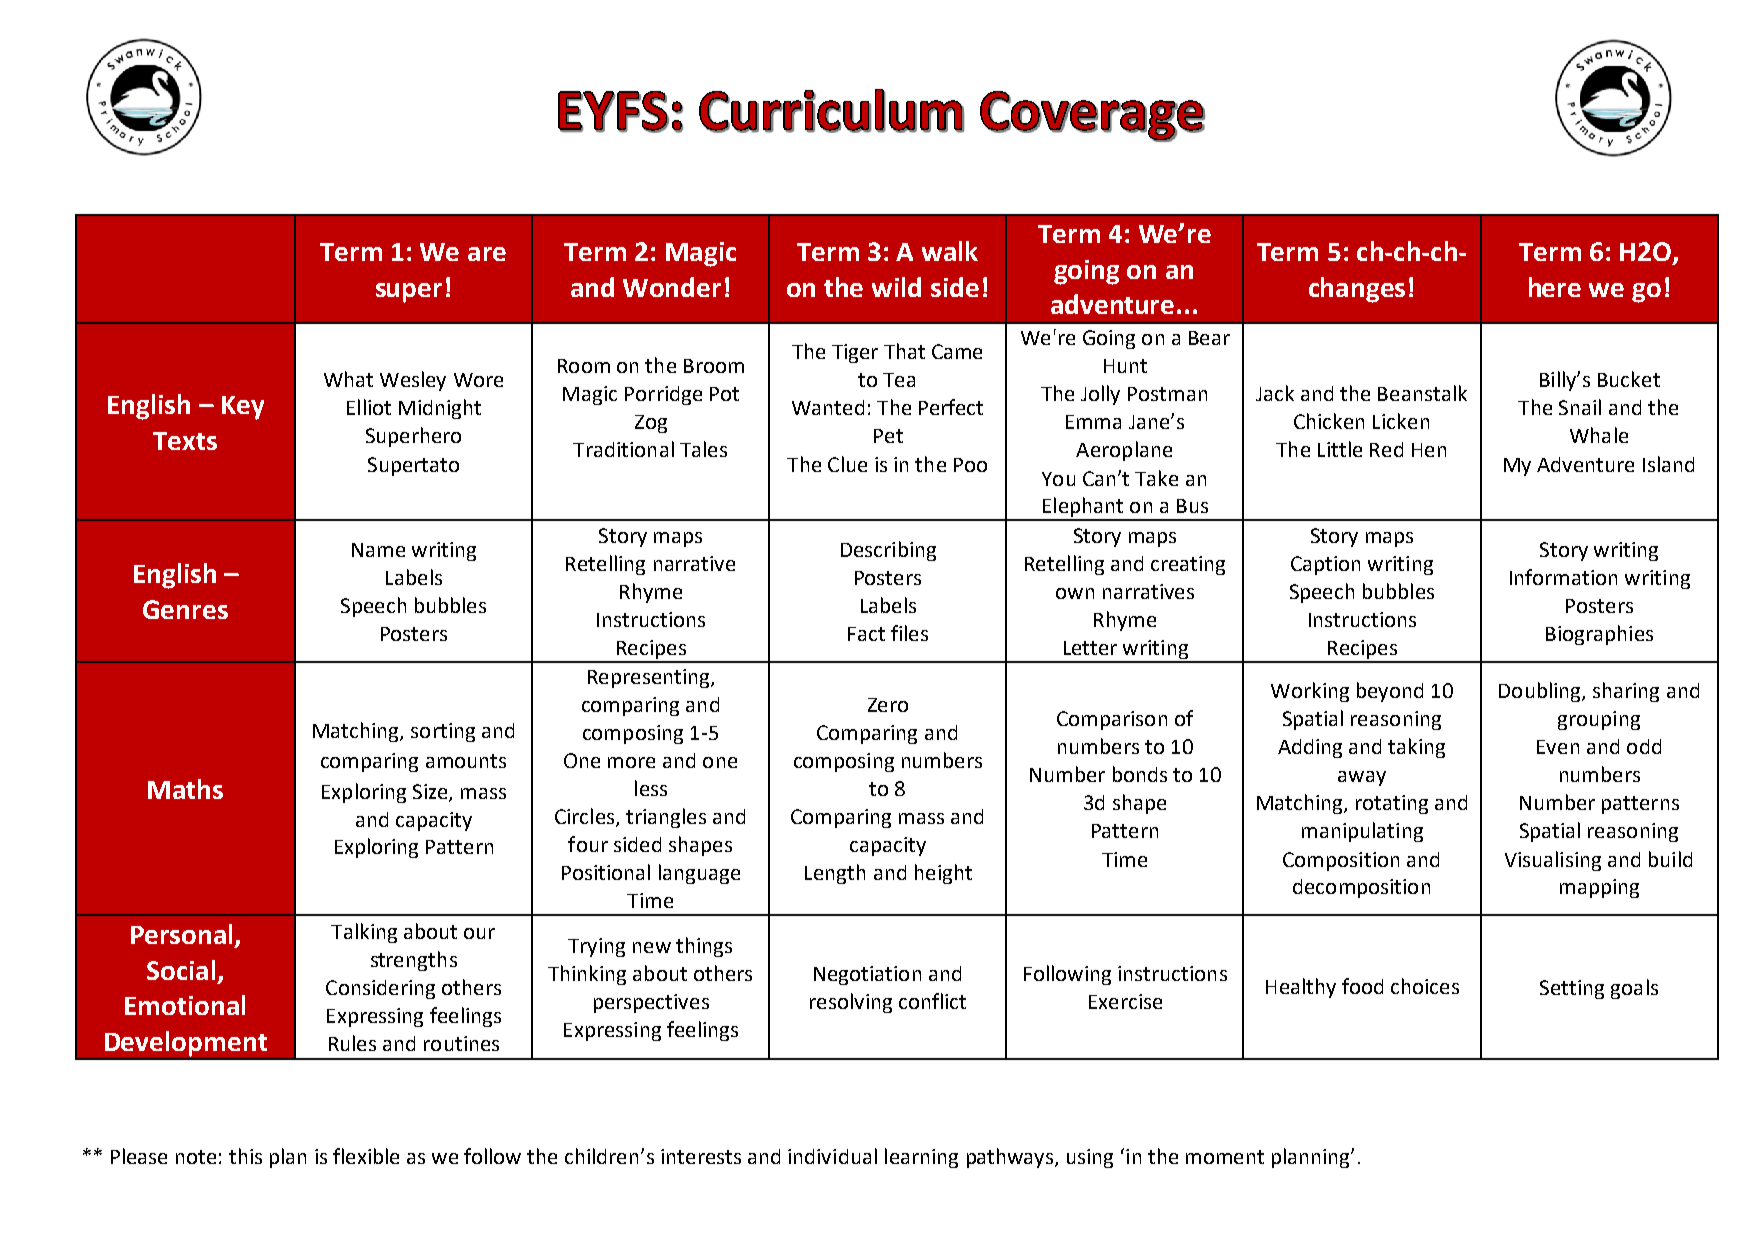 The width and height of the image is (1760, 1244). I want to click on sorting, so click(443, 732).
